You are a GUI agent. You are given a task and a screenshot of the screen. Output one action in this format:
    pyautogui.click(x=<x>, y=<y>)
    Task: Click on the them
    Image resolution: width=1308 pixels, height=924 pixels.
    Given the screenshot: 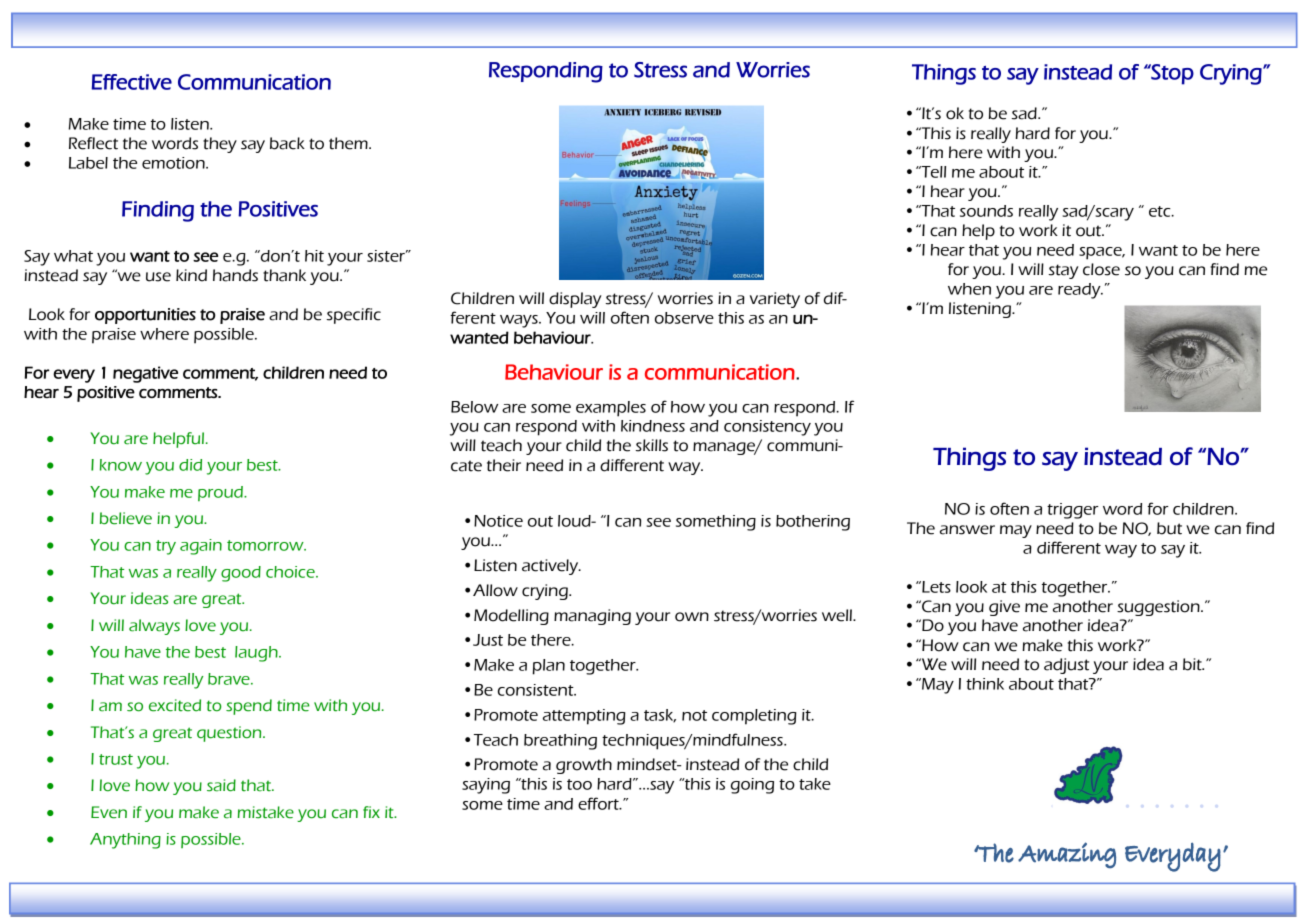 What is the action you would take?
    pyautogui.click(x=349, y=143)
